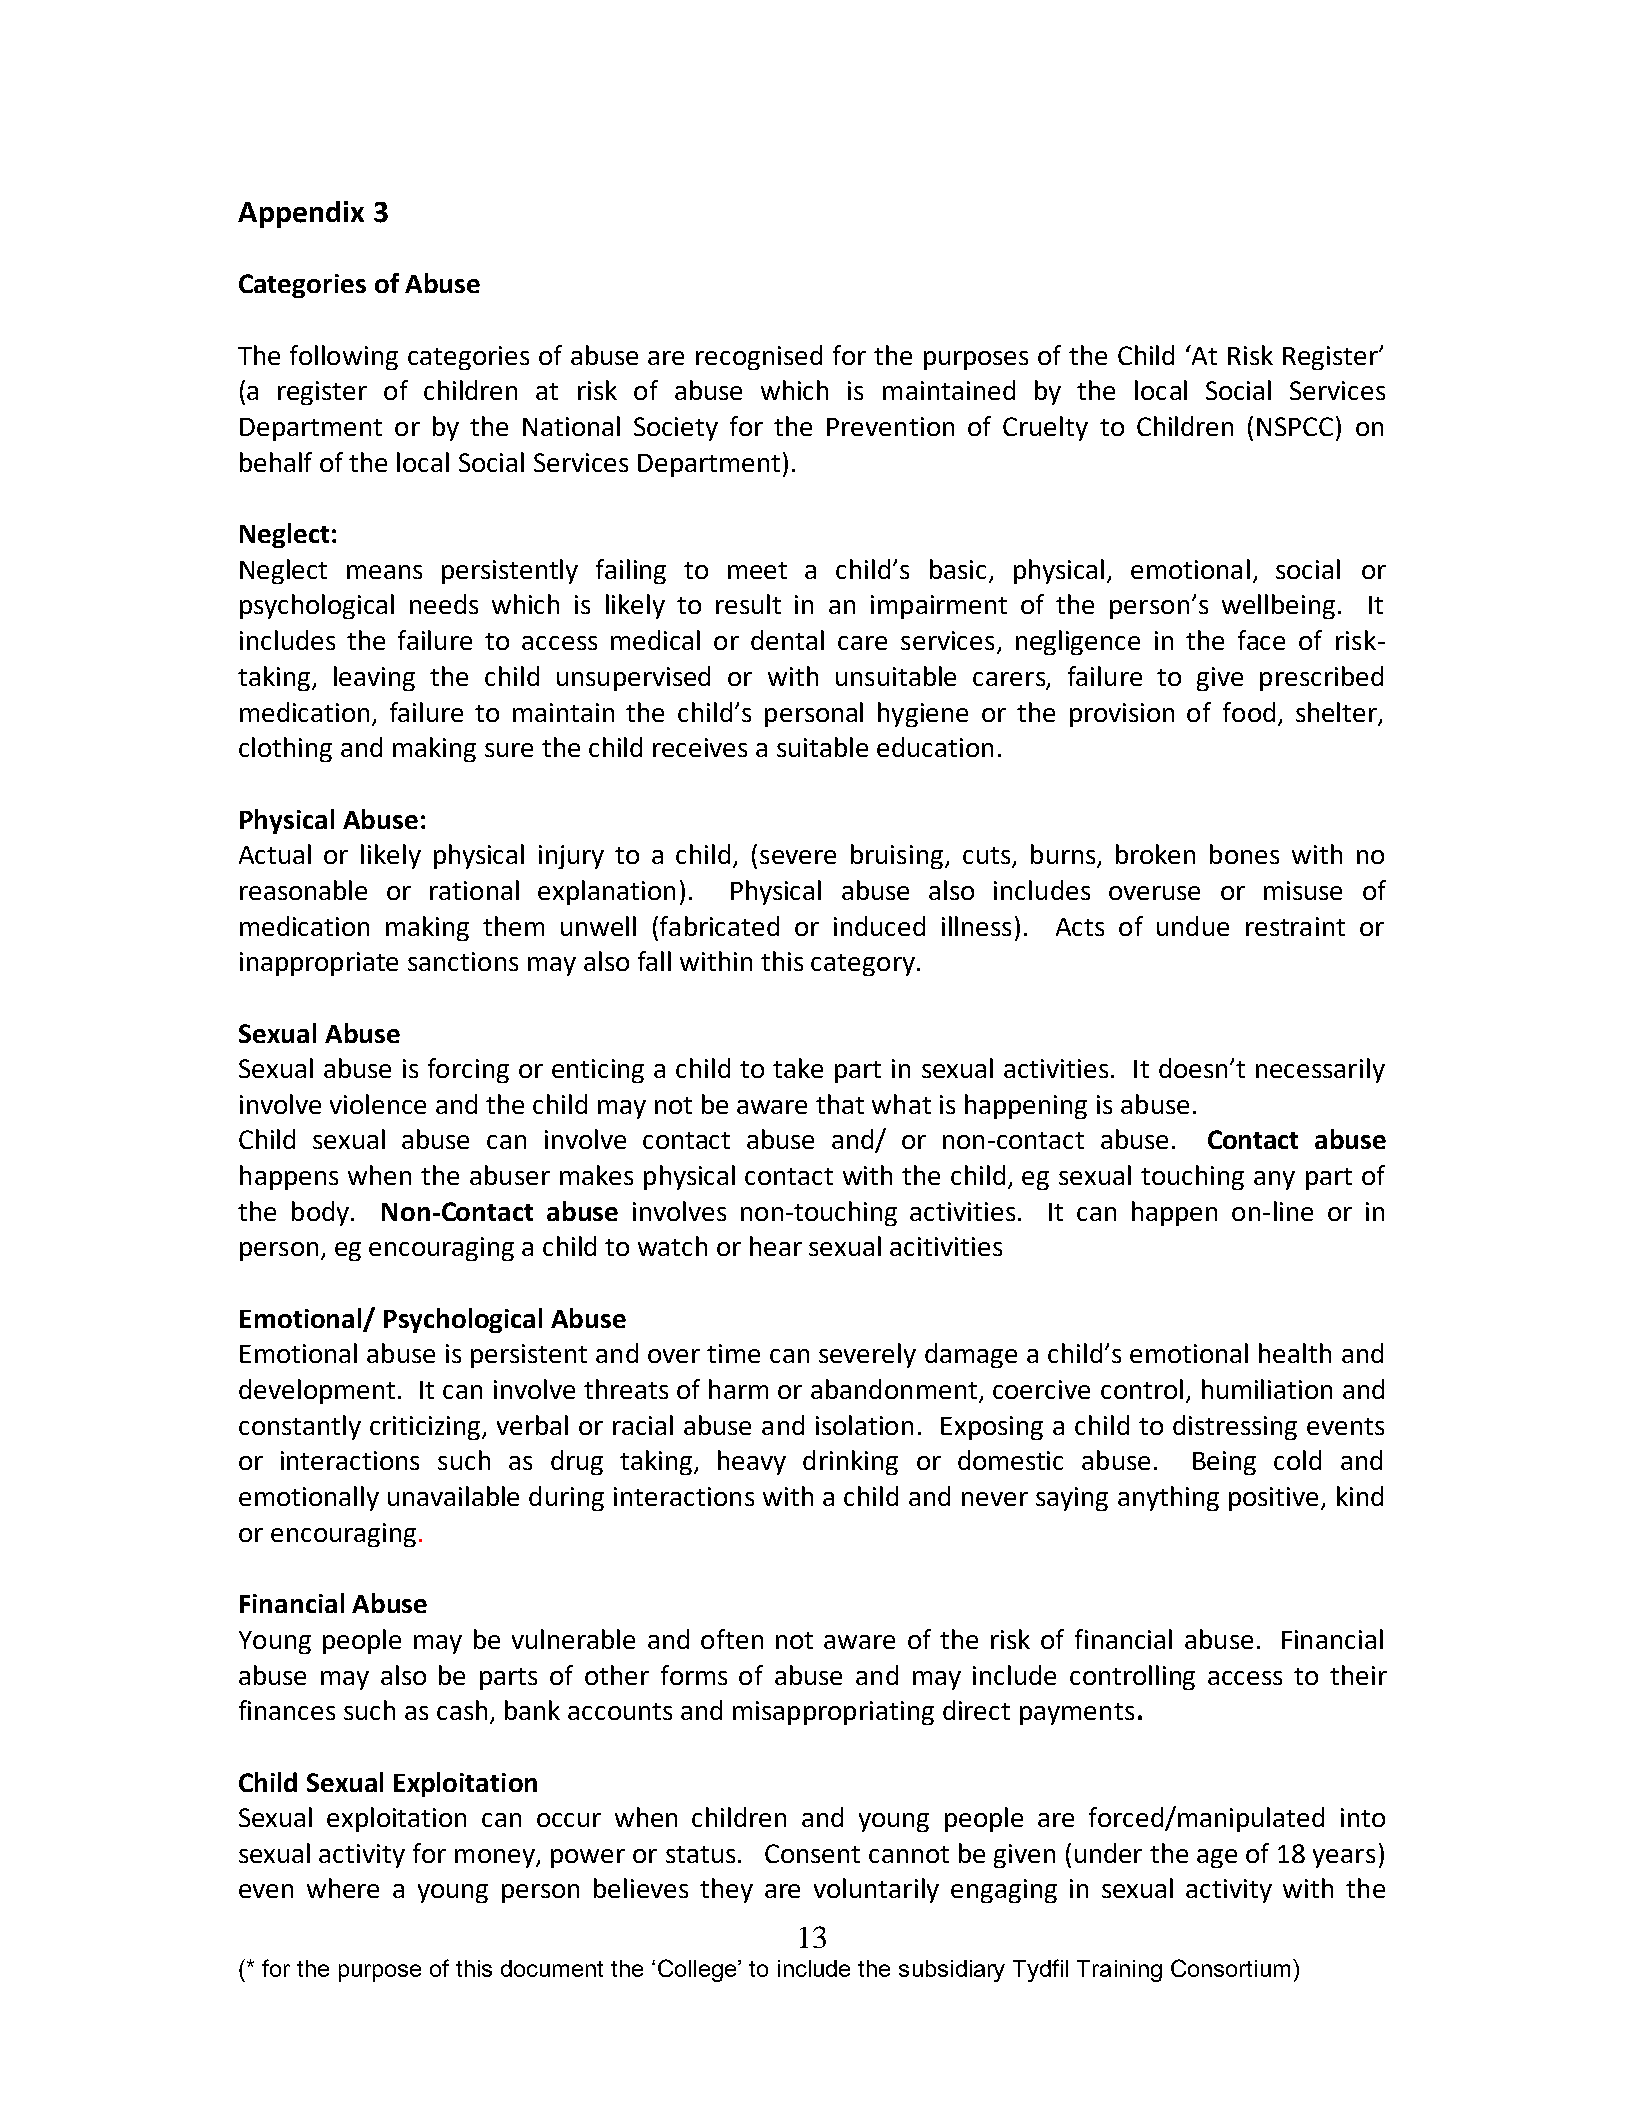 Image resolution: width=1625 pixels, height=2103 pixels. What do you see at coordinates (1295, 426) in the screenshot?
I see `NSPCC` at bounding box center [1295, 426].
